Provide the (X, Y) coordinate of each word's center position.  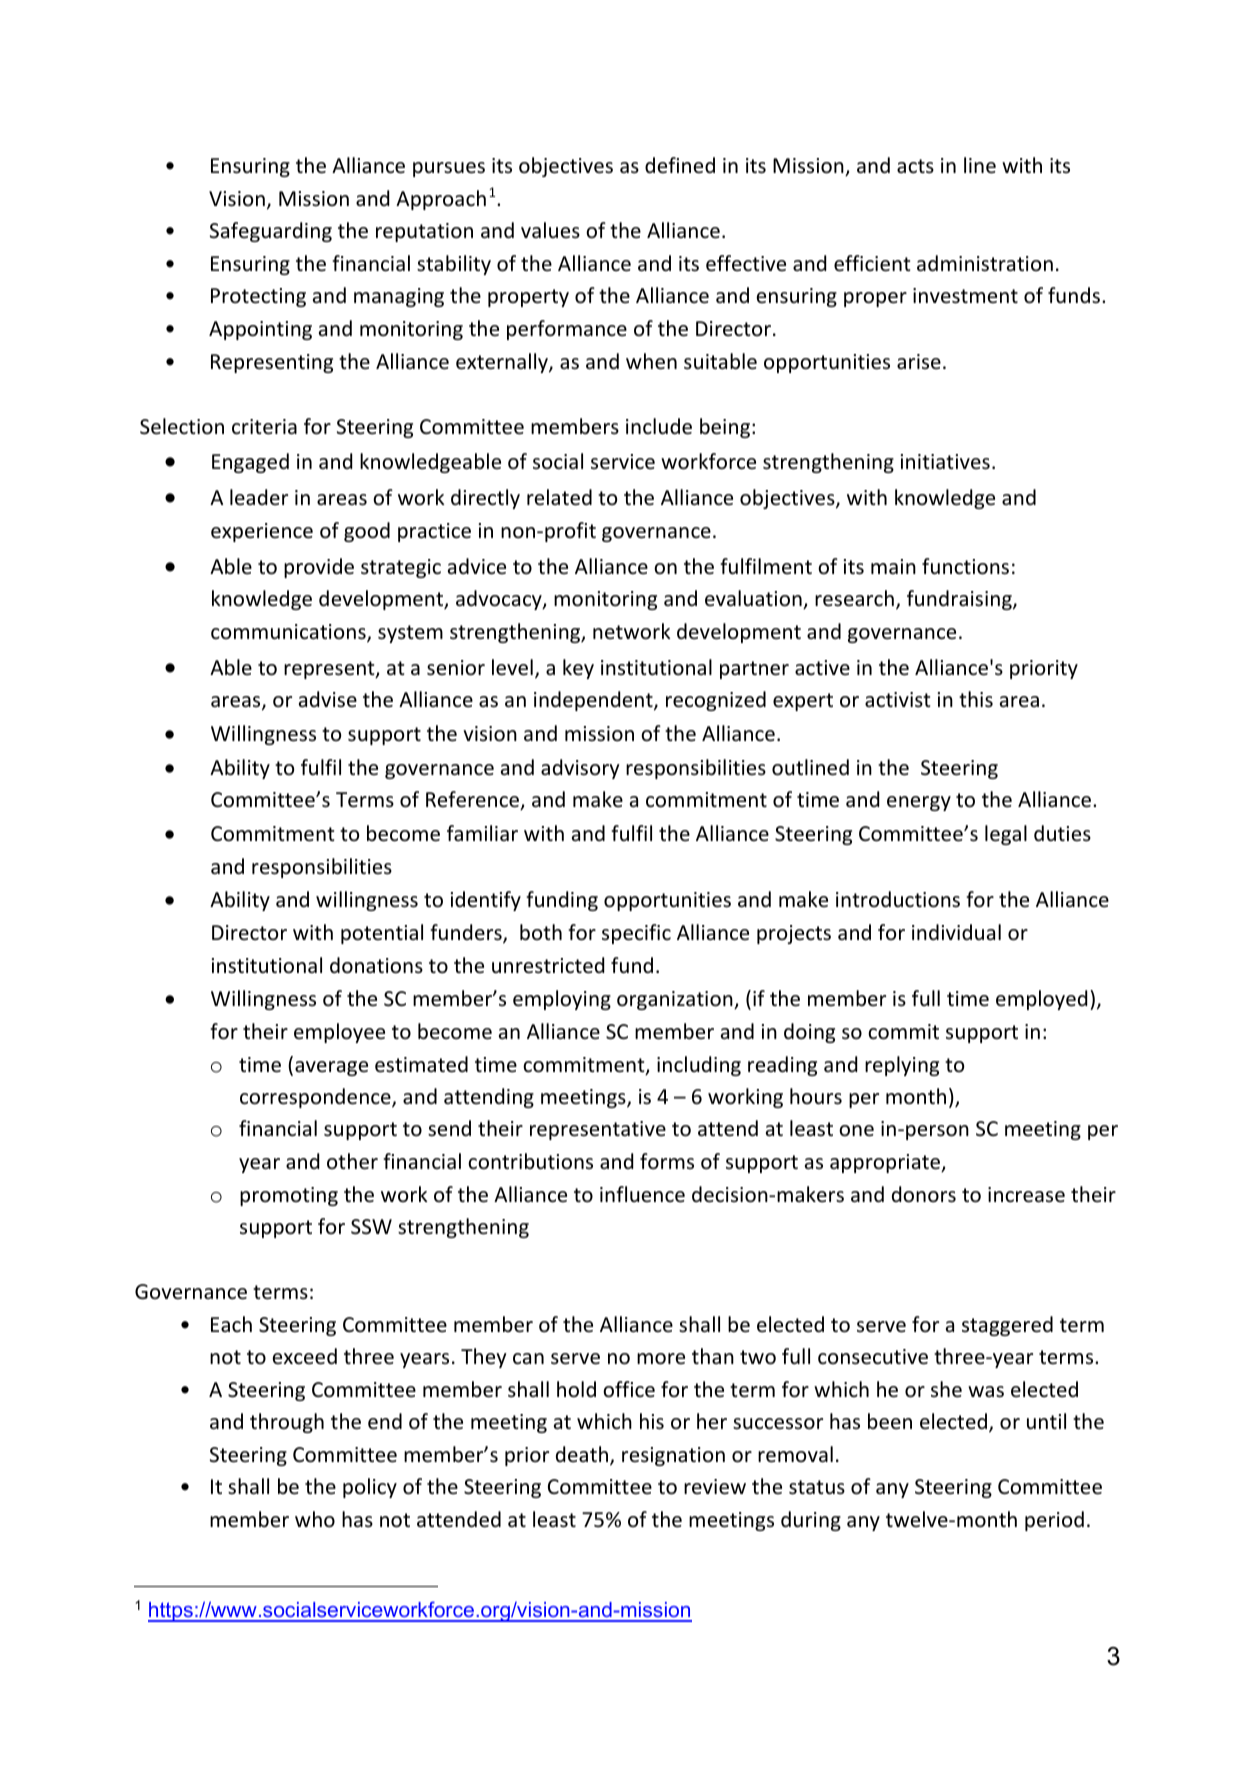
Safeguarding (271, 232)
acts (915, 166)
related (559, 497)
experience (262, 532)
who (315, 1519)
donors (924, 1194)
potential (382, 934)
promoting (289, 1196)
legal (1006, 835)
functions (965, 566)
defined (680, 165)
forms (667, 1161)
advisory (580, 769)
